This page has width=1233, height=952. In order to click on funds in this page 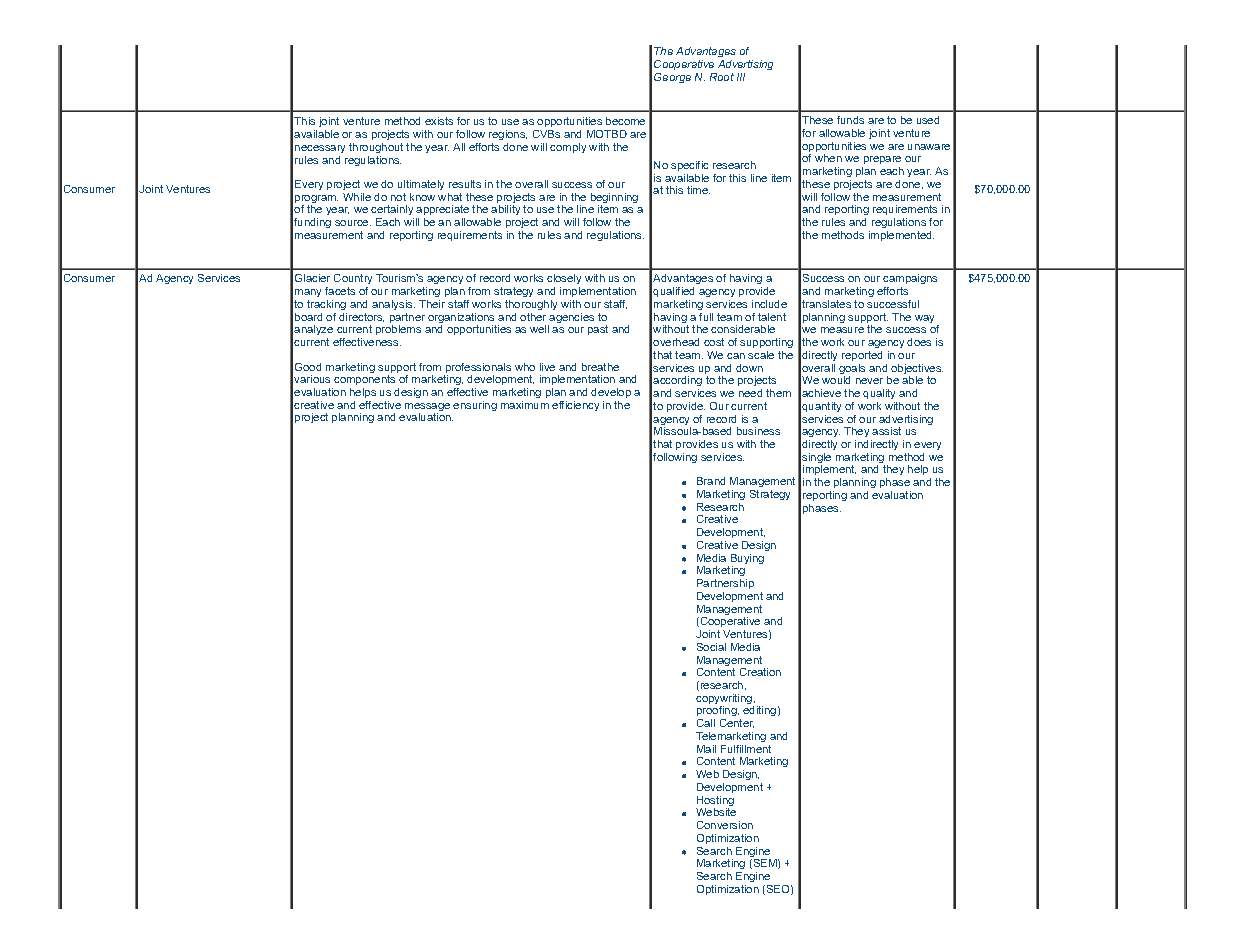, I will do `click(850, 120)`.
